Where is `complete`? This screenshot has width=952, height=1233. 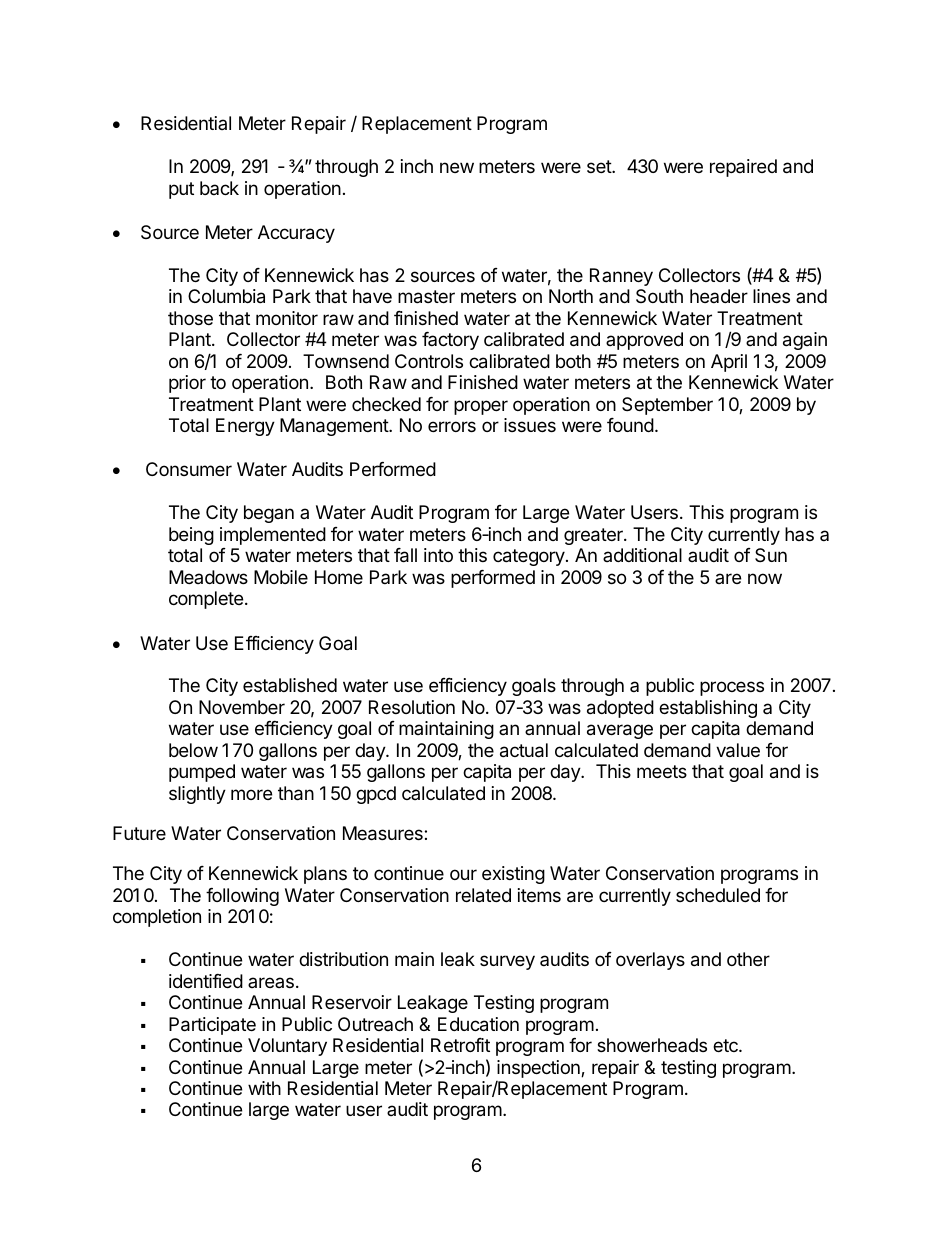
complete is located at coordinates (206, 600).
